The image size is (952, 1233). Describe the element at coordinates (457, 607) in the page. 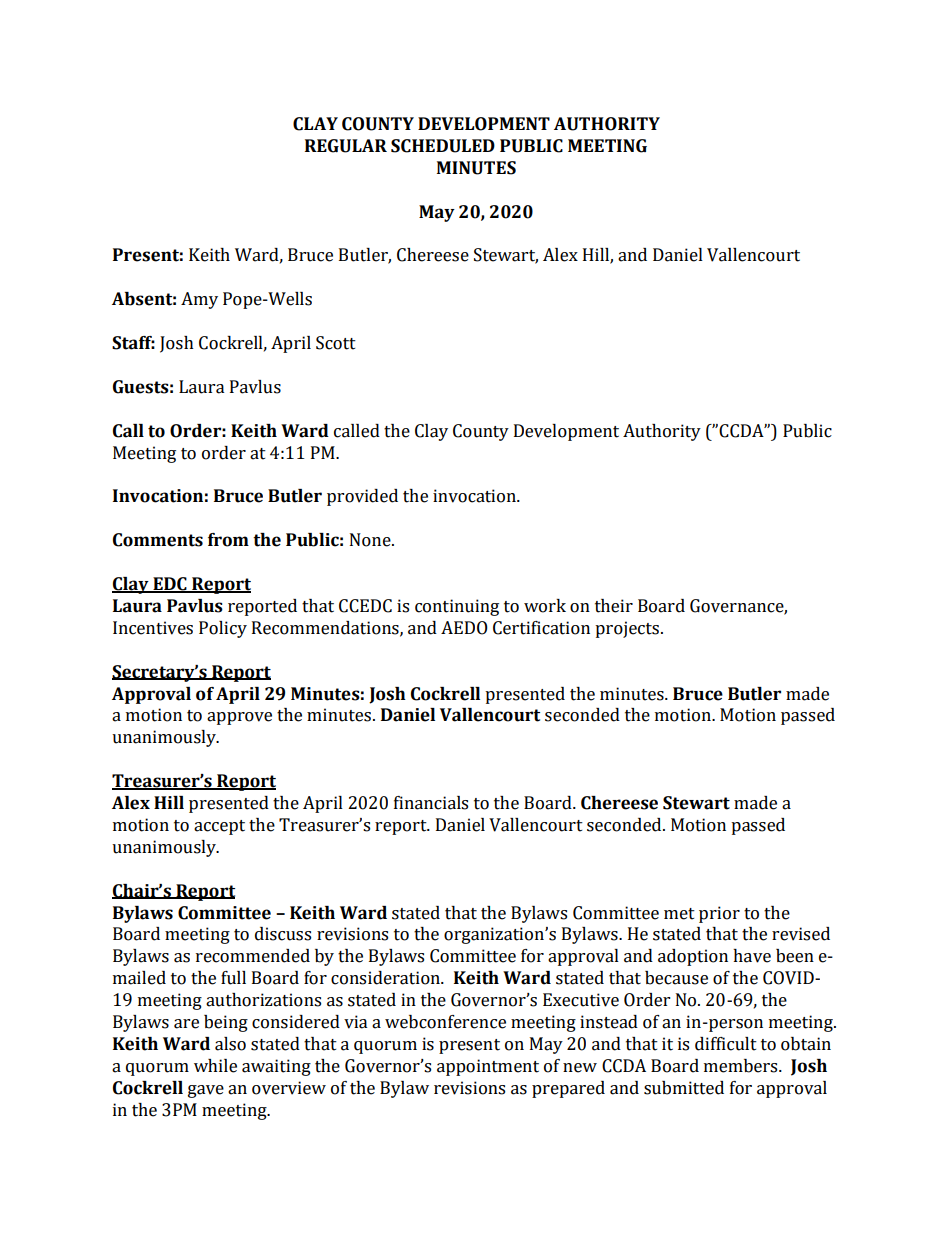

I see `continuing` at that location.
